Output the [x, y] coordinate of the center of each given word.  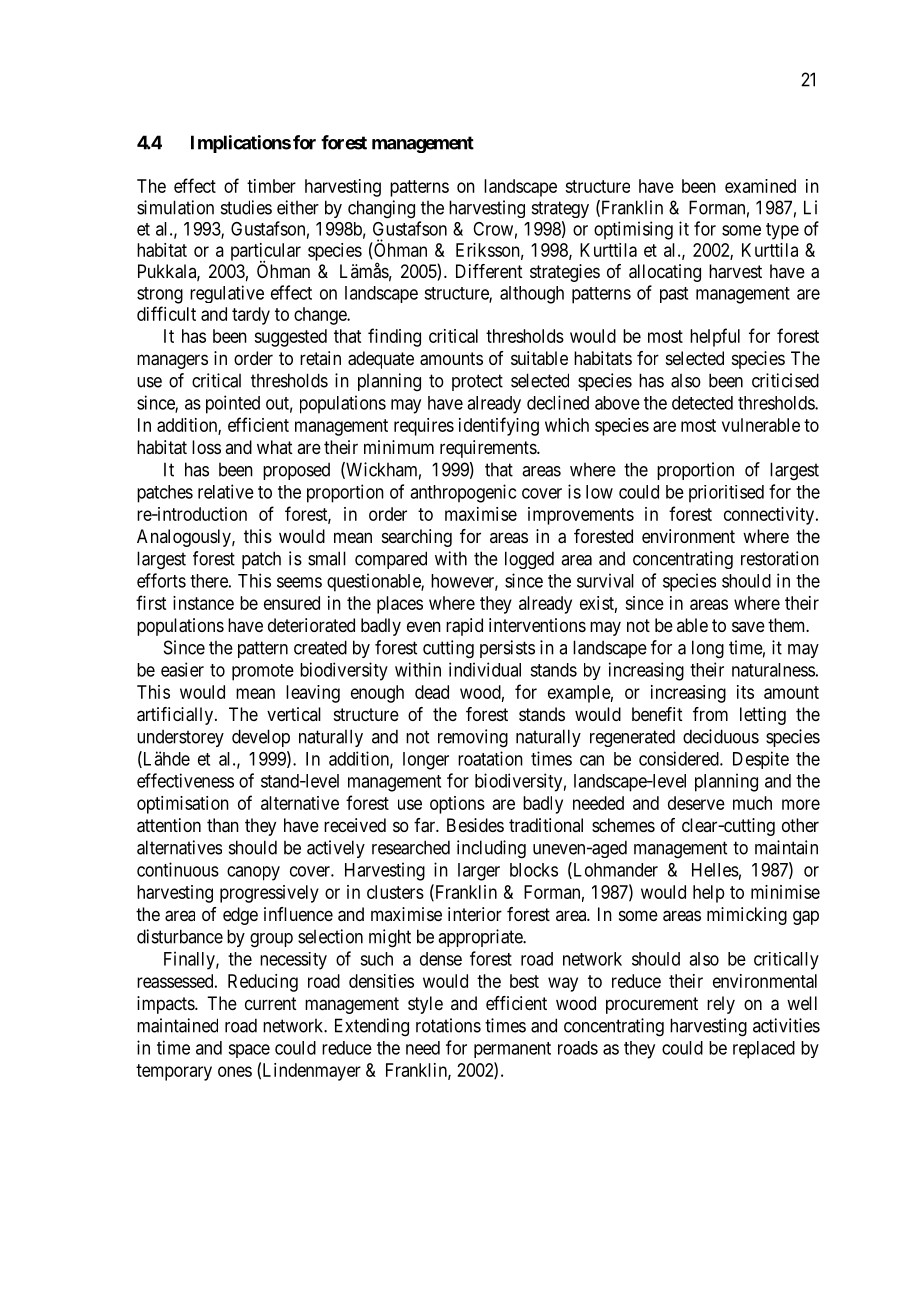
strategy [560, 209]
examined [760, 186]
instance [203, 603]
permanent [512, 1050]
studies [246, 207]
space [249, 1051]
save [748, 626]
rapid [464, 627]
